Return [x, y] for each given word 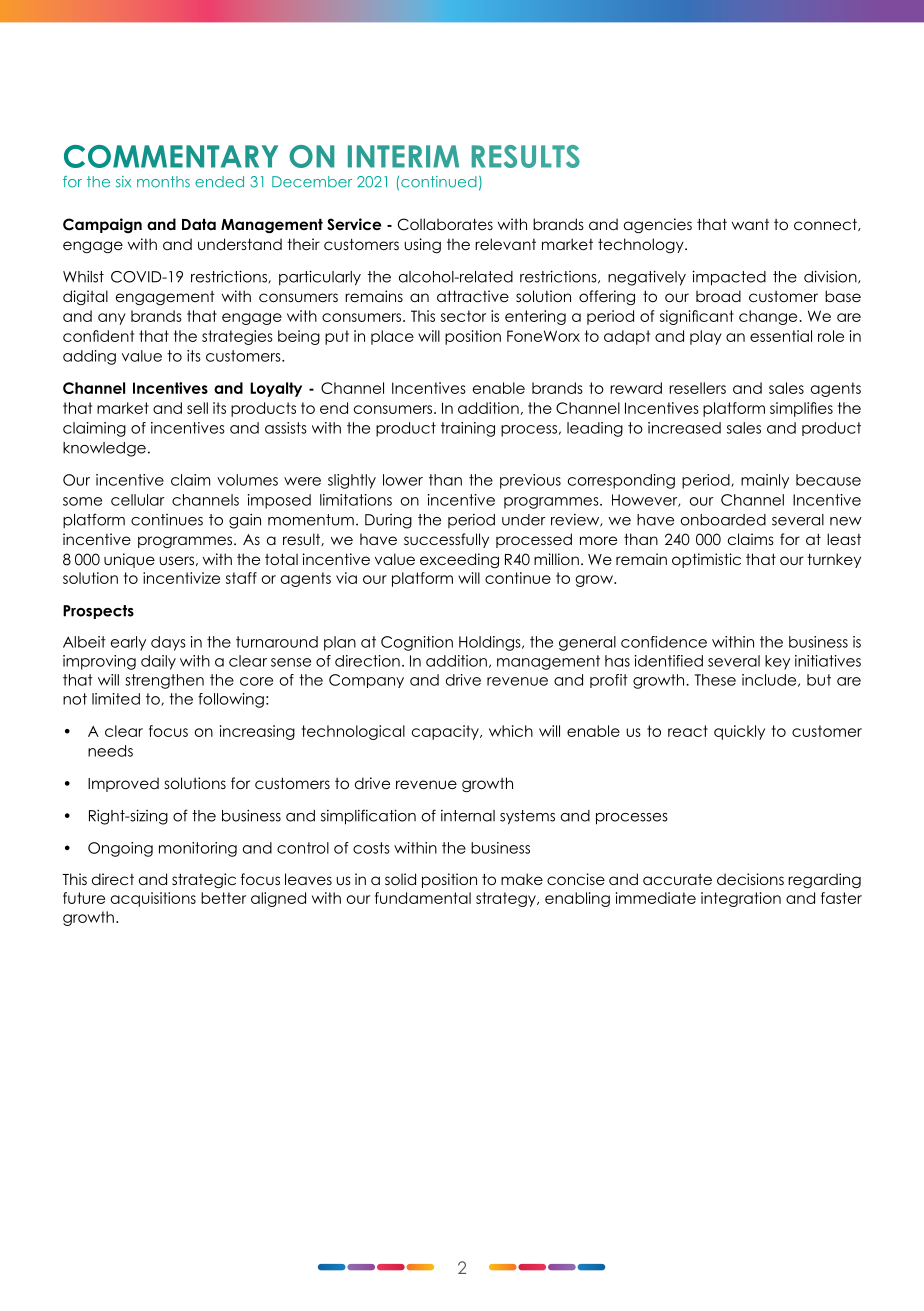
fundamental [423, 898]
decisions [750, 879]
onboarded [723, 520]
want [750, 224]
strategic [204, 880]
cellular [137, 500]
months [163, 182]
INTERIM [403, 156]
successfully [446, 540]
